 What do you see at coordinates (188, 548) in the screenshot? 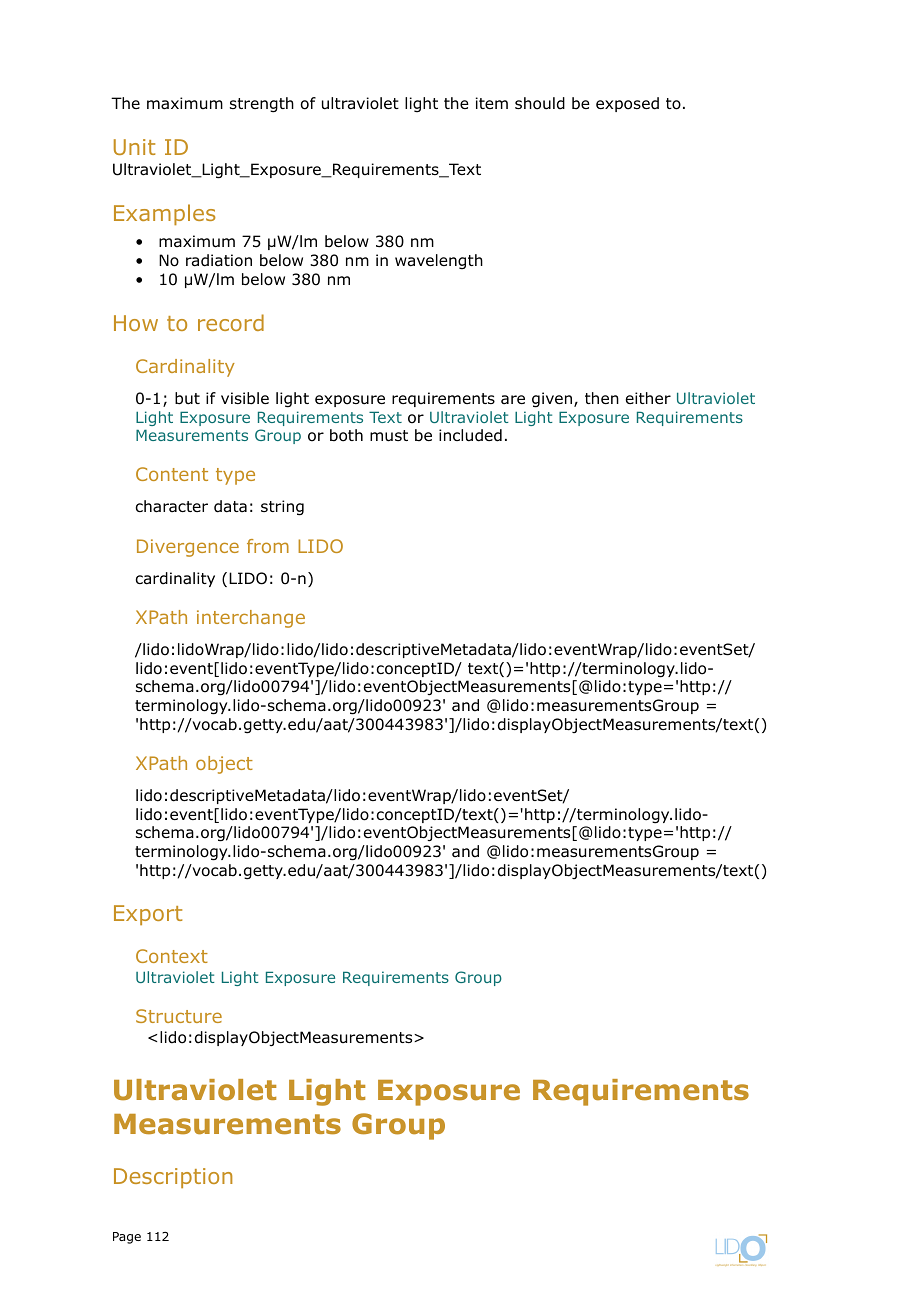
I see `Divergence` at bounding box center [188, 548].
